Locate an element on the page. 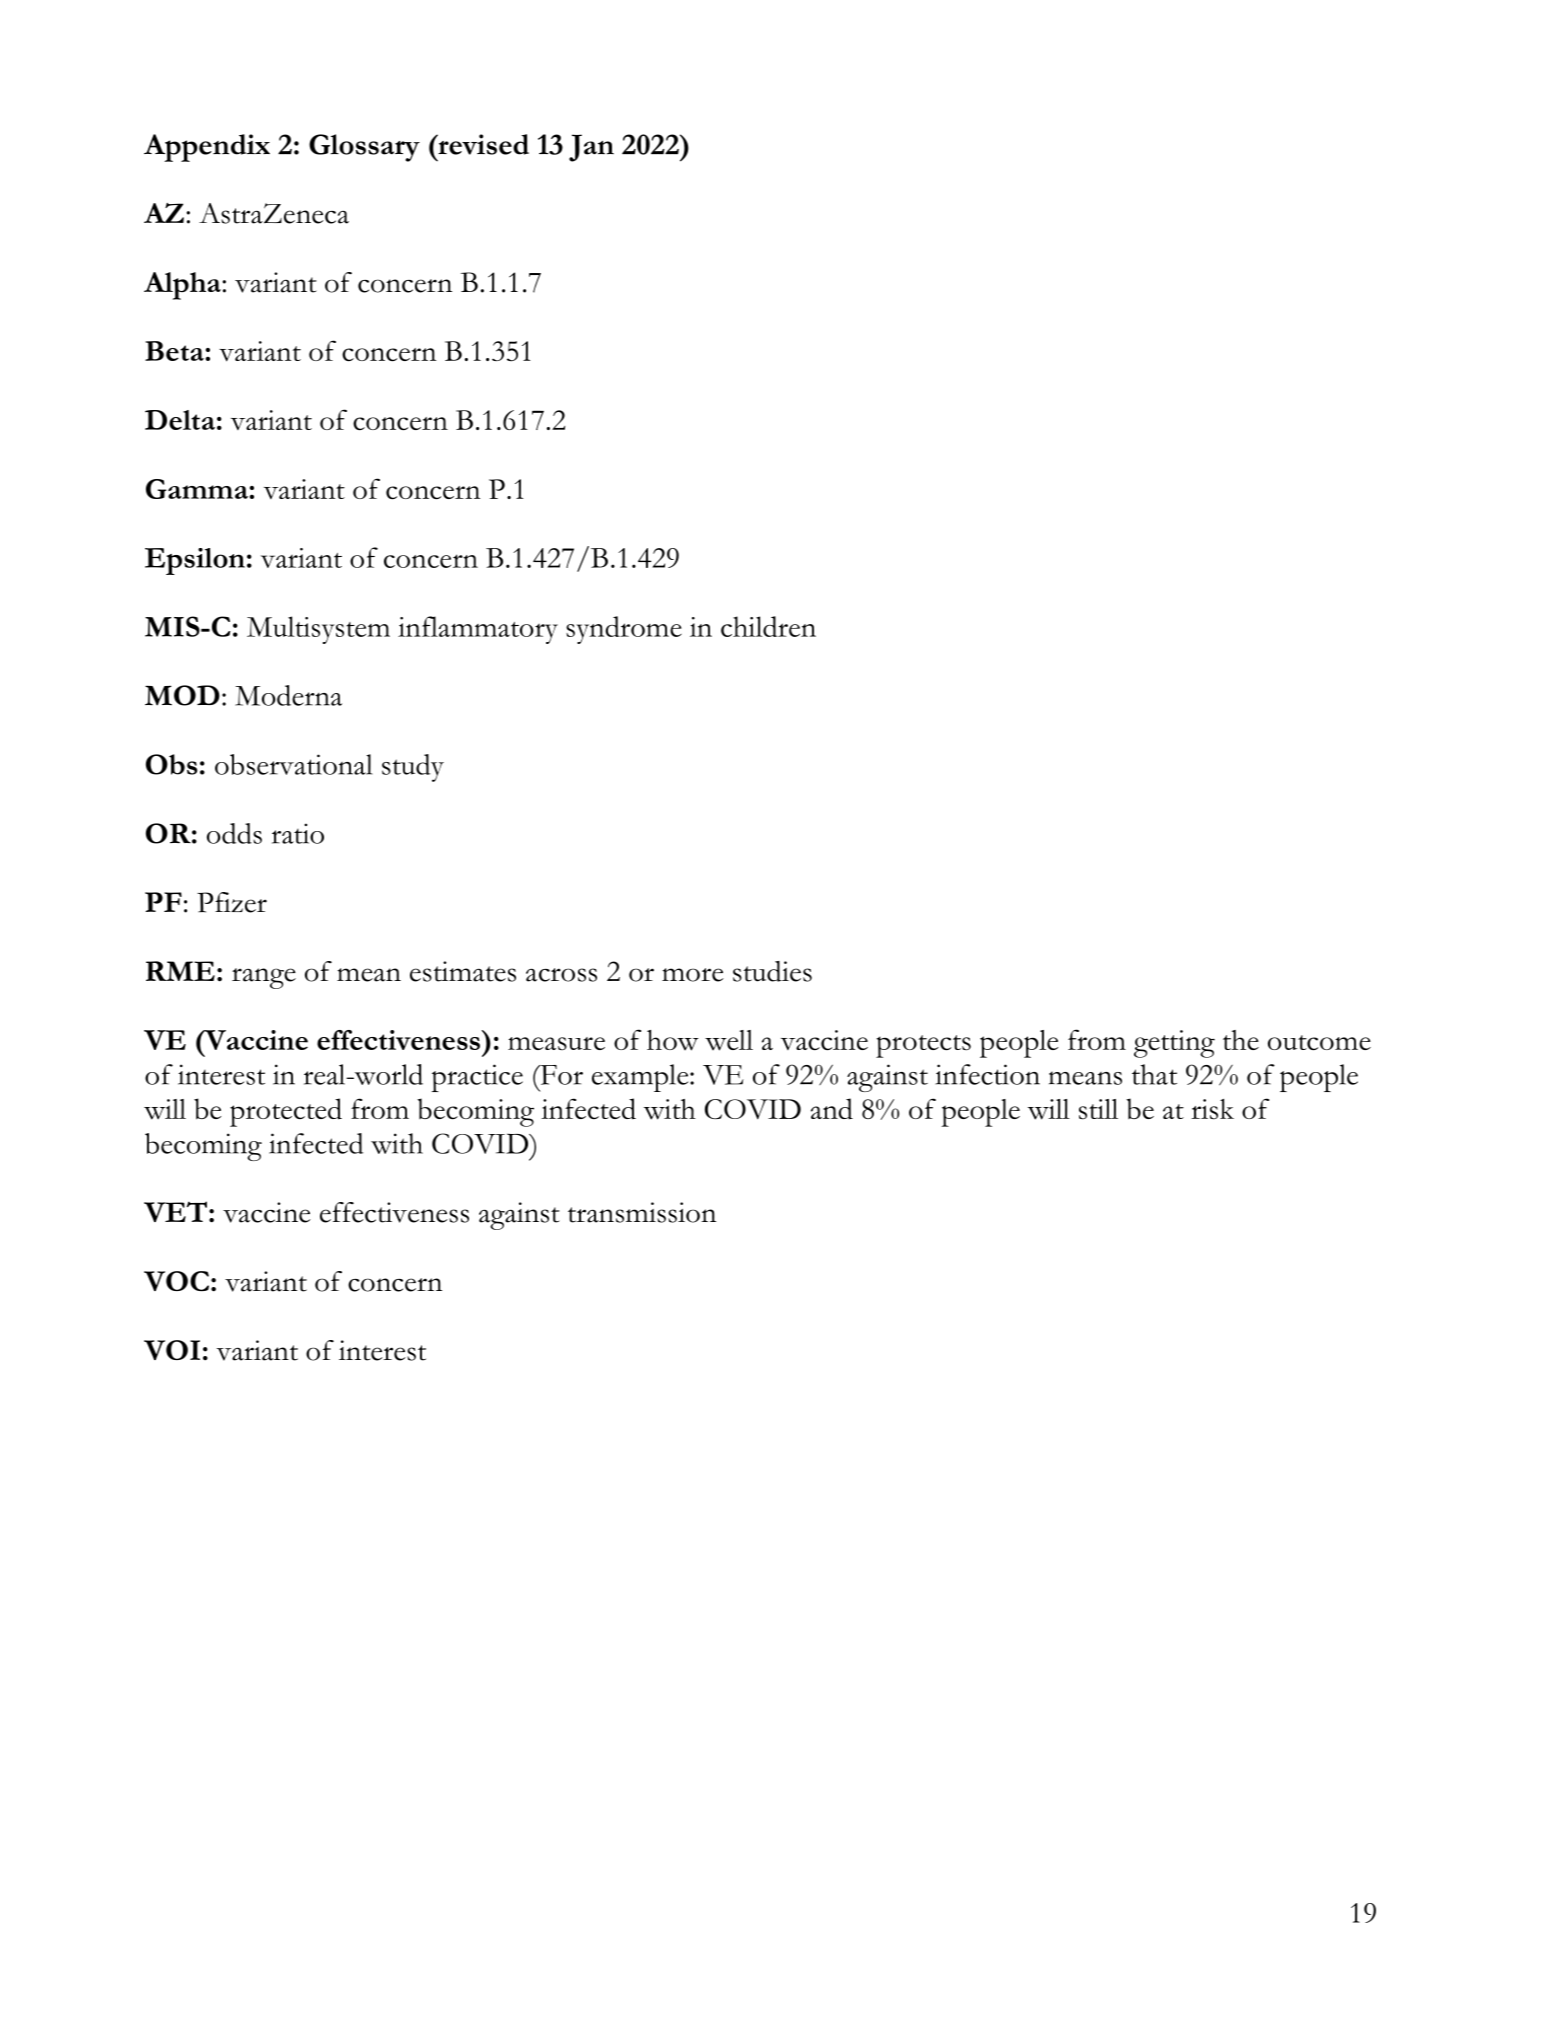 This document has width=1561, height=2021. studies is located at coordinates (772, 971).
